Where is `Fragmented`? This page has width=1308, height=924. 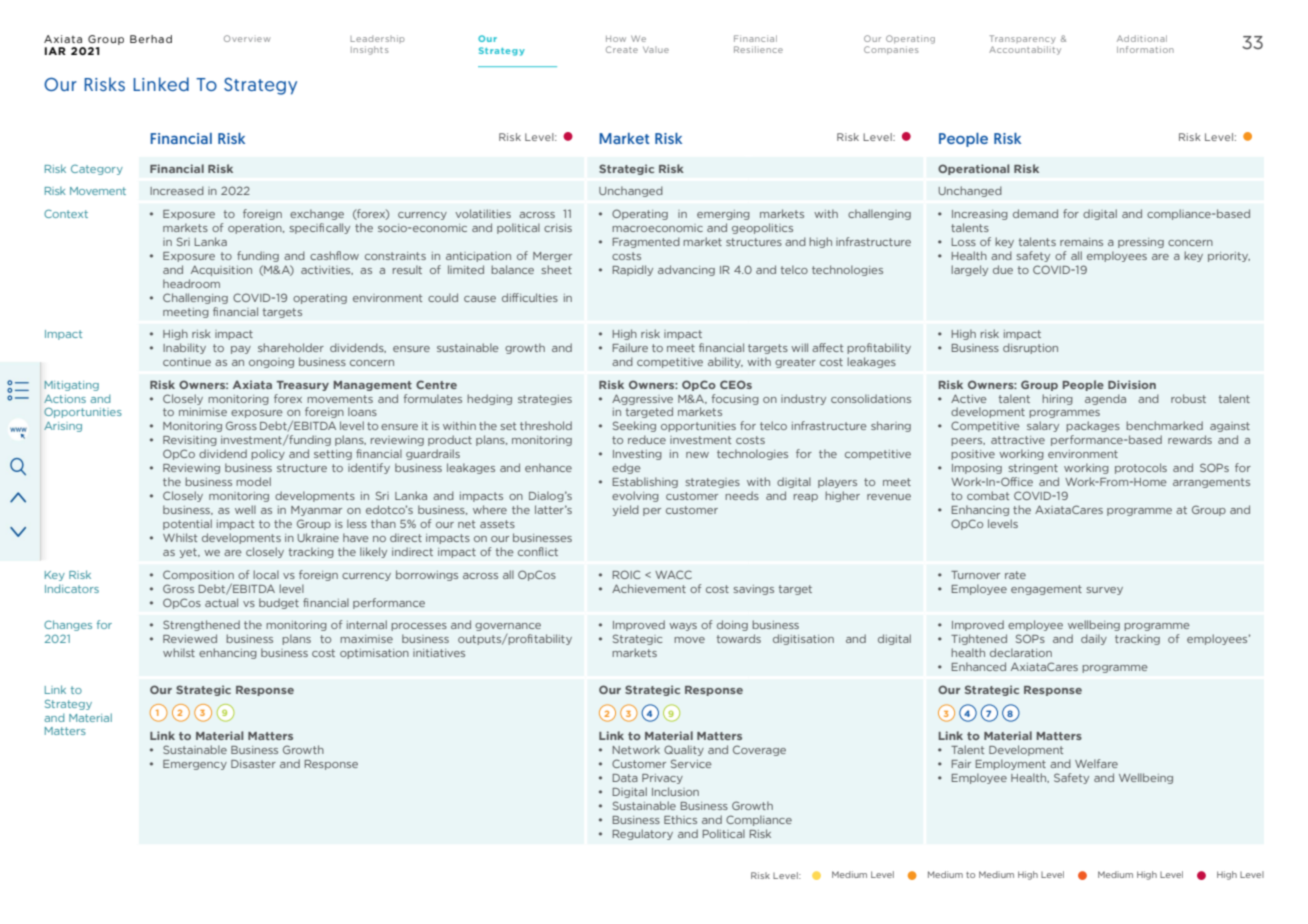
Fragmented is located at coordinates (646, 242).
